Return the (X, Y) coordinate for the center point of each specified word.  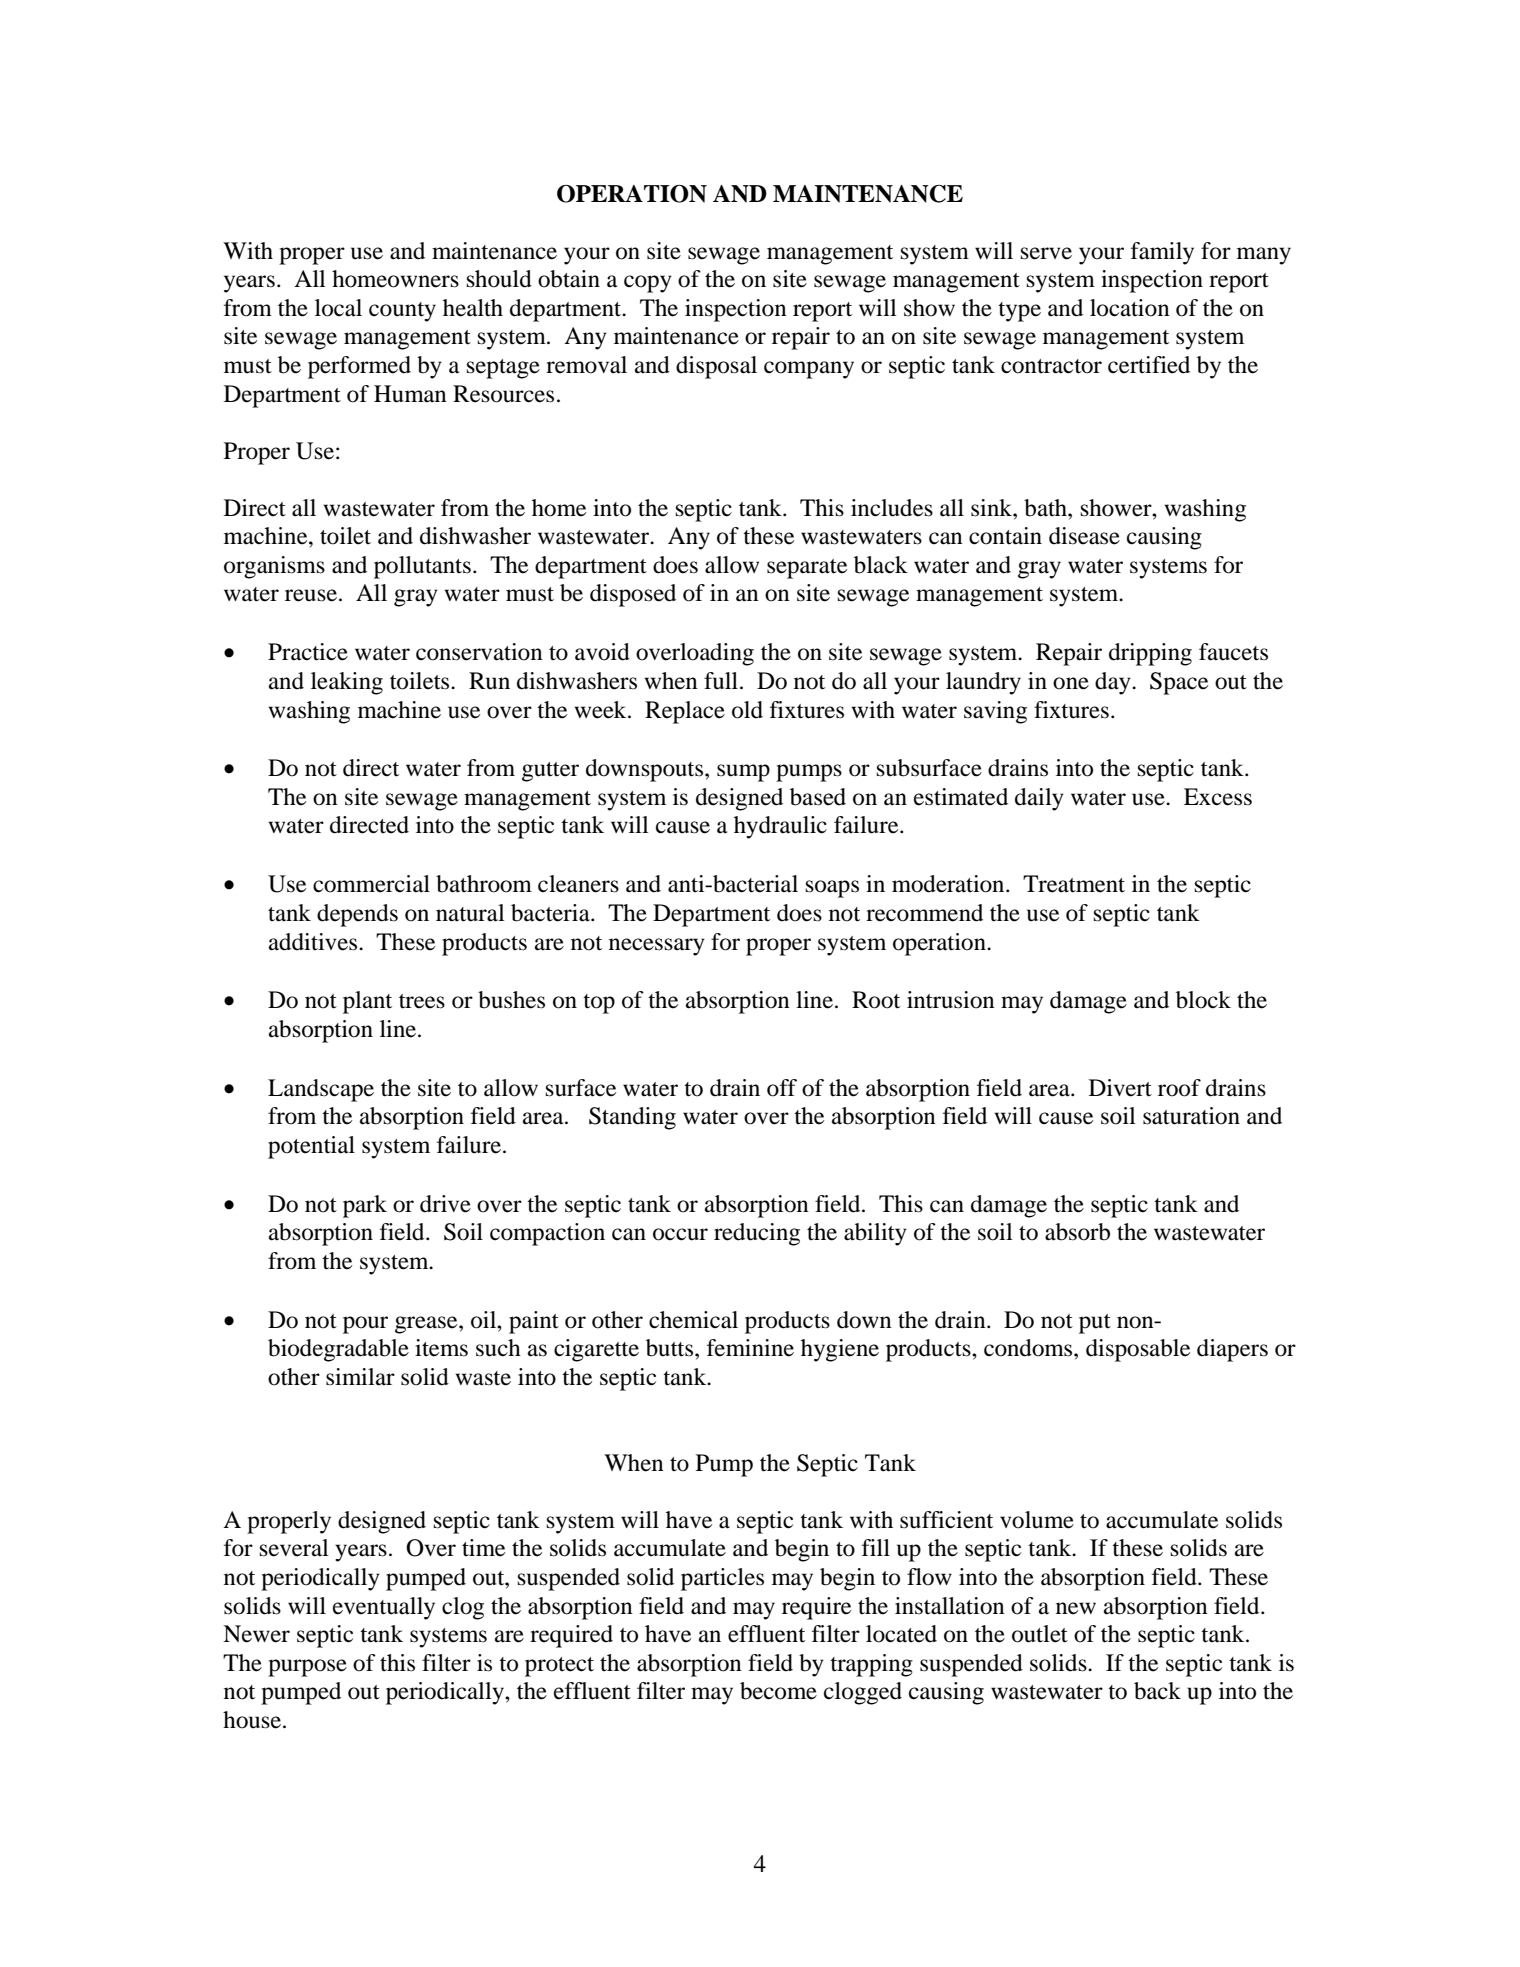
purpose (307, 1668)
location (1130, 308)
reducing (757, 1234)
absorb (1077, 1232)
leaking (347, 683)
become (778, 1691)
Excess (1218, 797)
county (402, 312)
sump (743, 773)
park (365, 1206)
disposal (716, 367)
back (1157, 1691)
